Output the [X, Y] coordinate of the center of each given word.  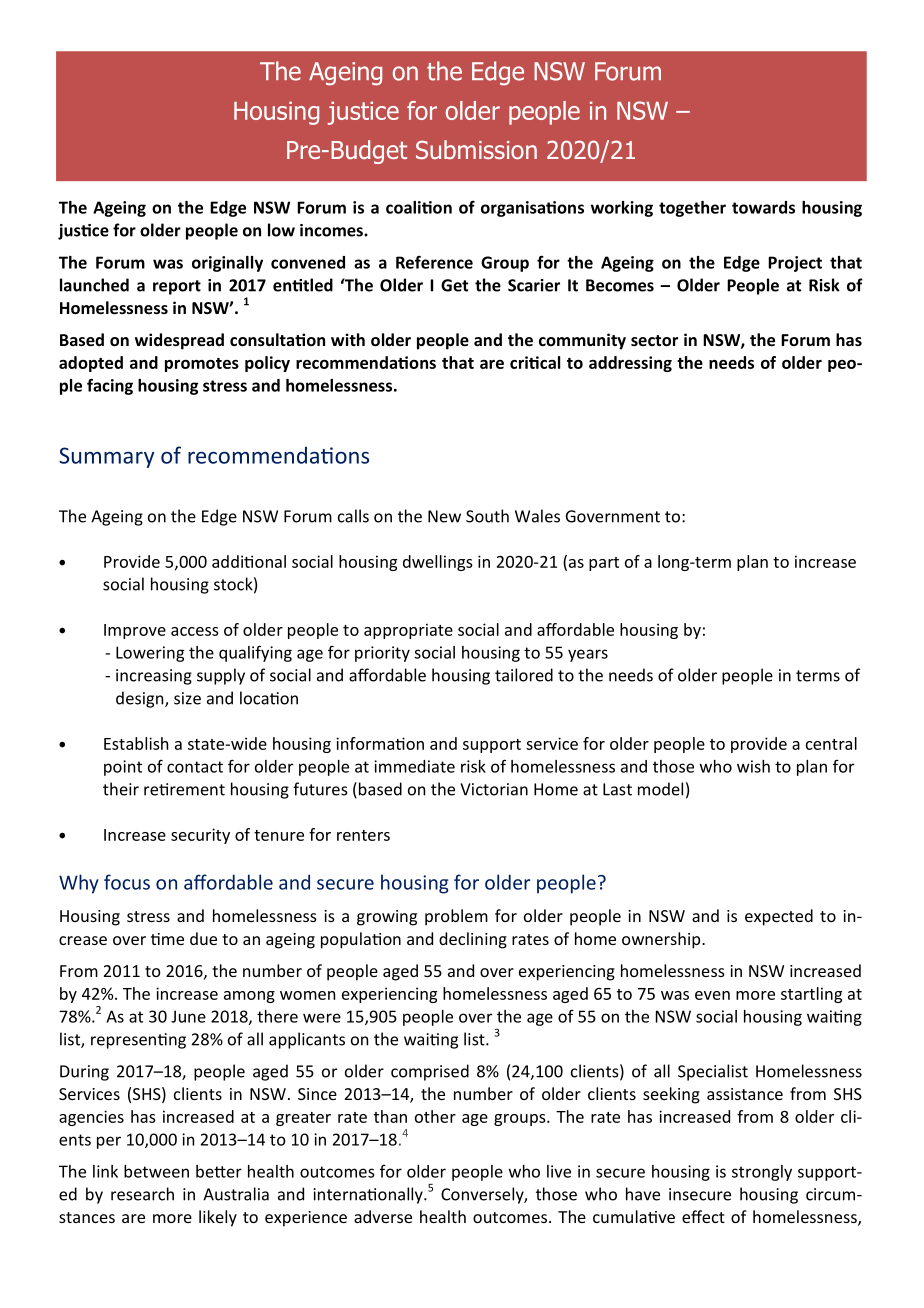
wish [753, 766]
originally [227, 264]
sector [654, 340]
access [195, 631]
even [712, 995]
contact [195, 767]
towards [763, 207]
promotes [202, 365]
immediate [414, 766]
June [188, 1016]
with [348, 339]
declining [473, 940]
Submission [476, 150]
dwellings [438, 563]
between [156, 1171]
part [604, 564]
